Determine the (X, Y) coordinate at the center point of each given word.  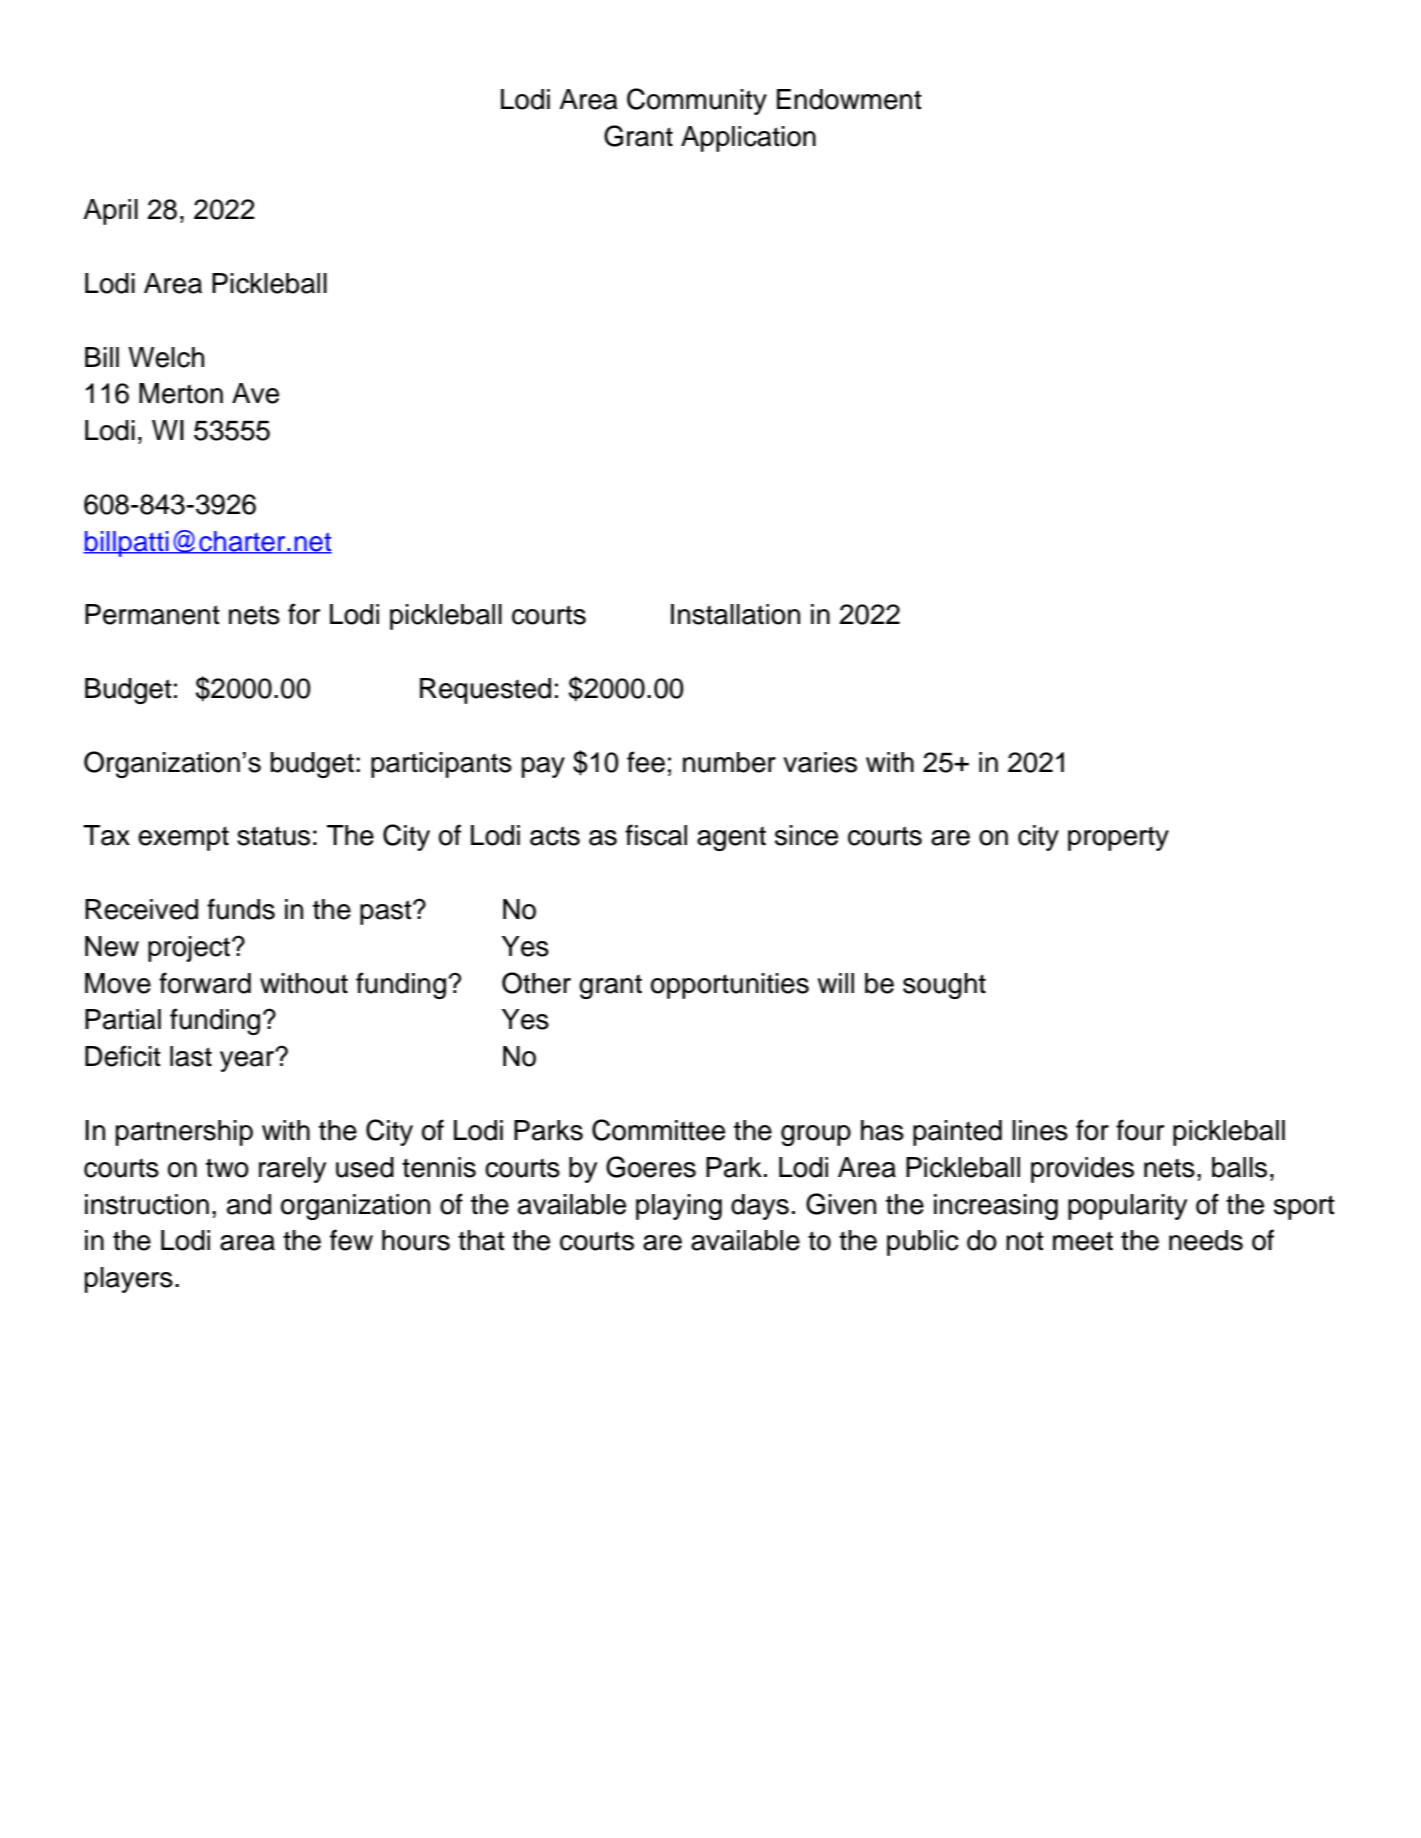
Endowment (849, 99)
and (249, 1204)
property (1118, 838)
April (110, 212)
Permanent (152, 614)
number (729, 762)
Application (748, 139)
